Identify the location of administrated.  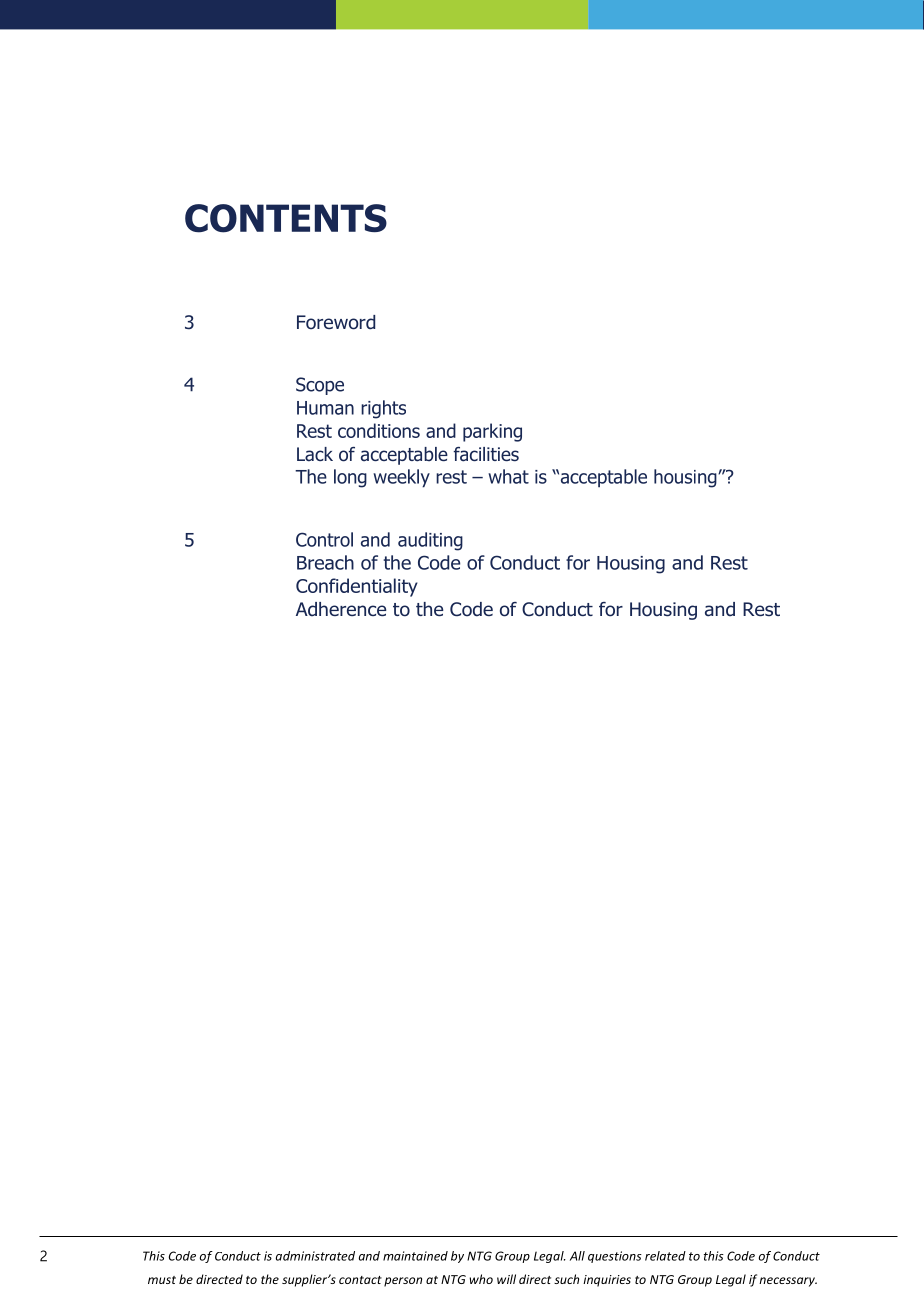
(315, 1256).
